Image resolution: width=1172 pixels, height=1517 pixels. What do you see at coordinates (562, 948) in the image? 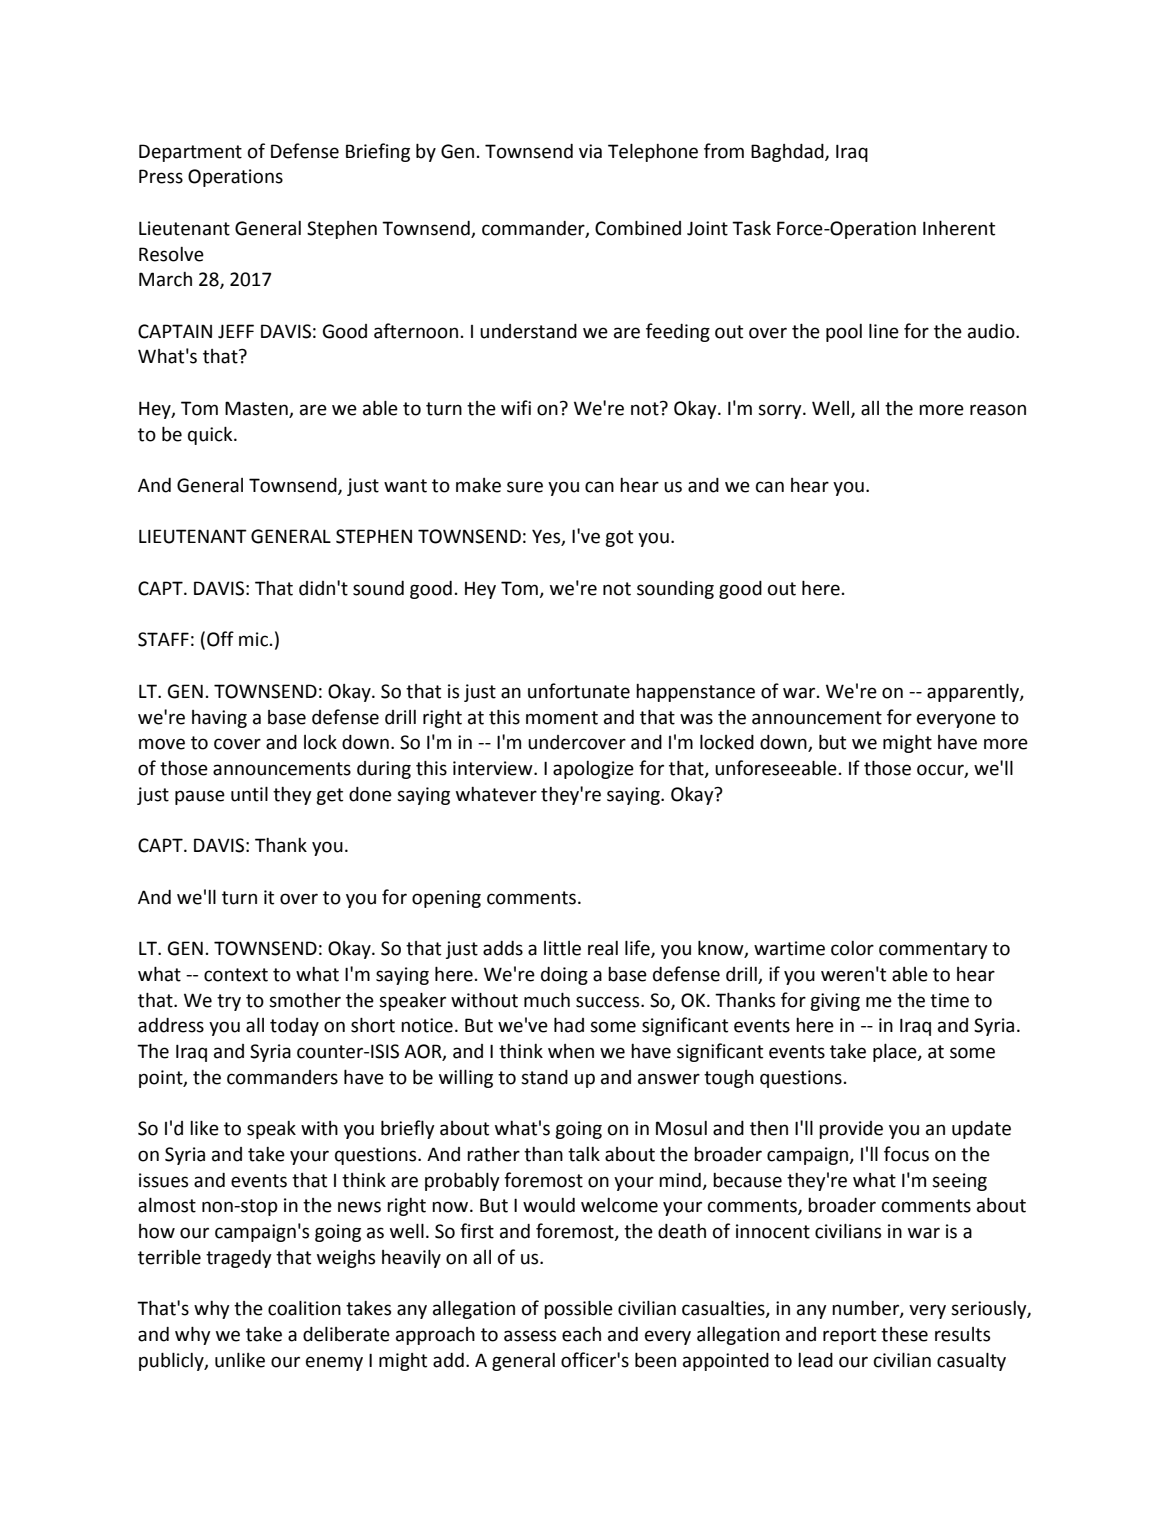
I see `little` at bounding box center [562, 948].
